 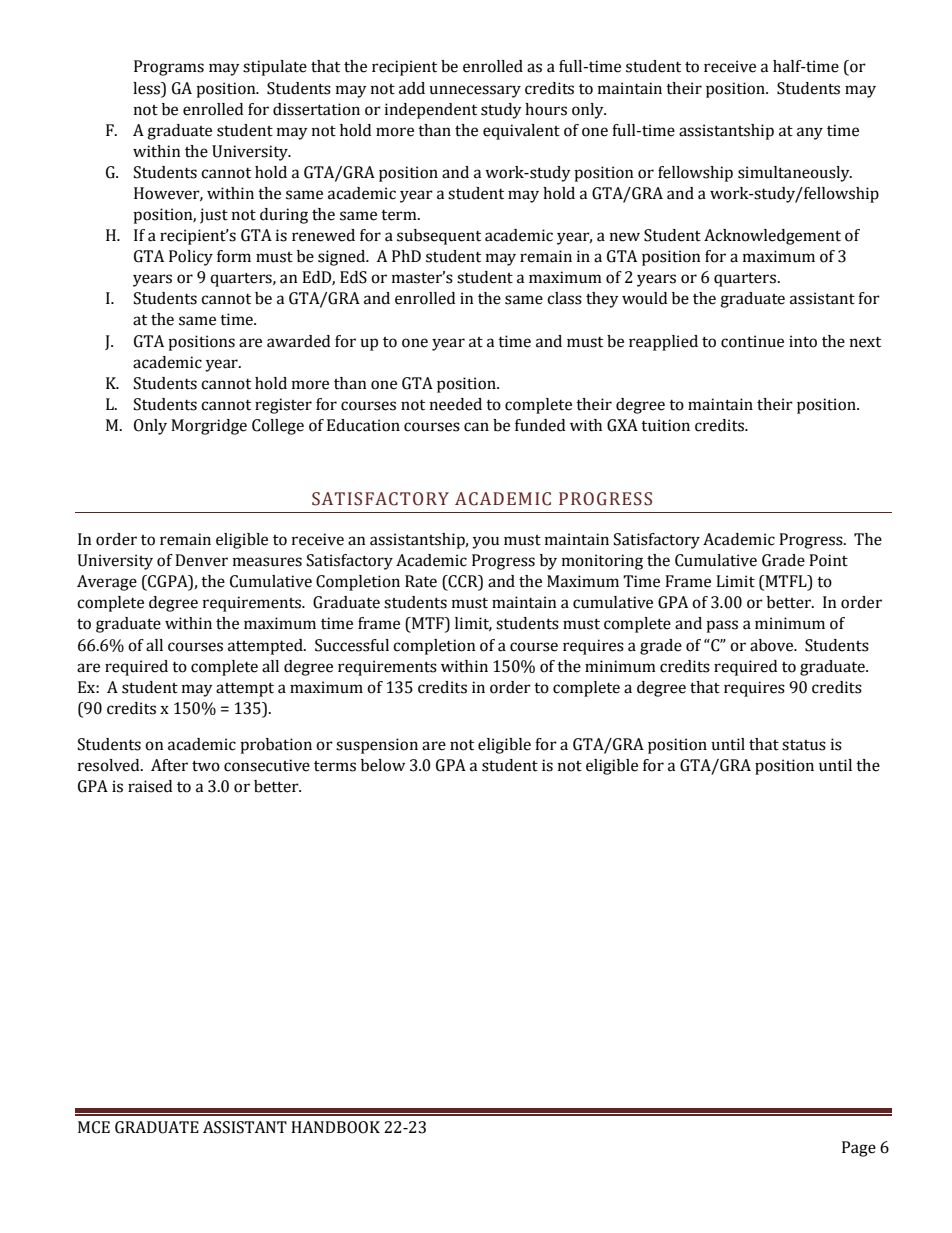 I want to click on unnecessary, so click(x=475, y=91).
